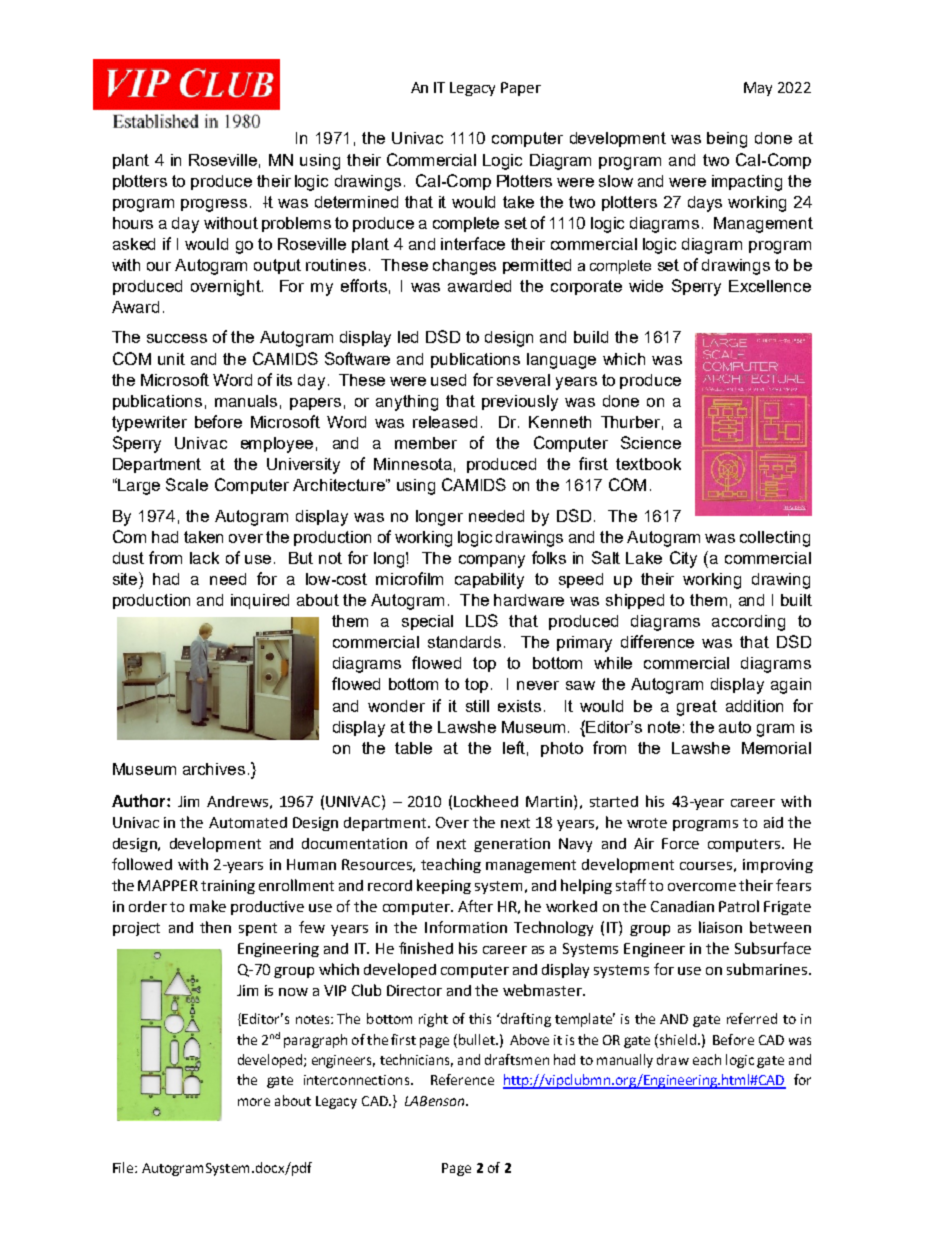 The width and height of the image is (952, 1233). I want to click on Science, so click(651, 442).
